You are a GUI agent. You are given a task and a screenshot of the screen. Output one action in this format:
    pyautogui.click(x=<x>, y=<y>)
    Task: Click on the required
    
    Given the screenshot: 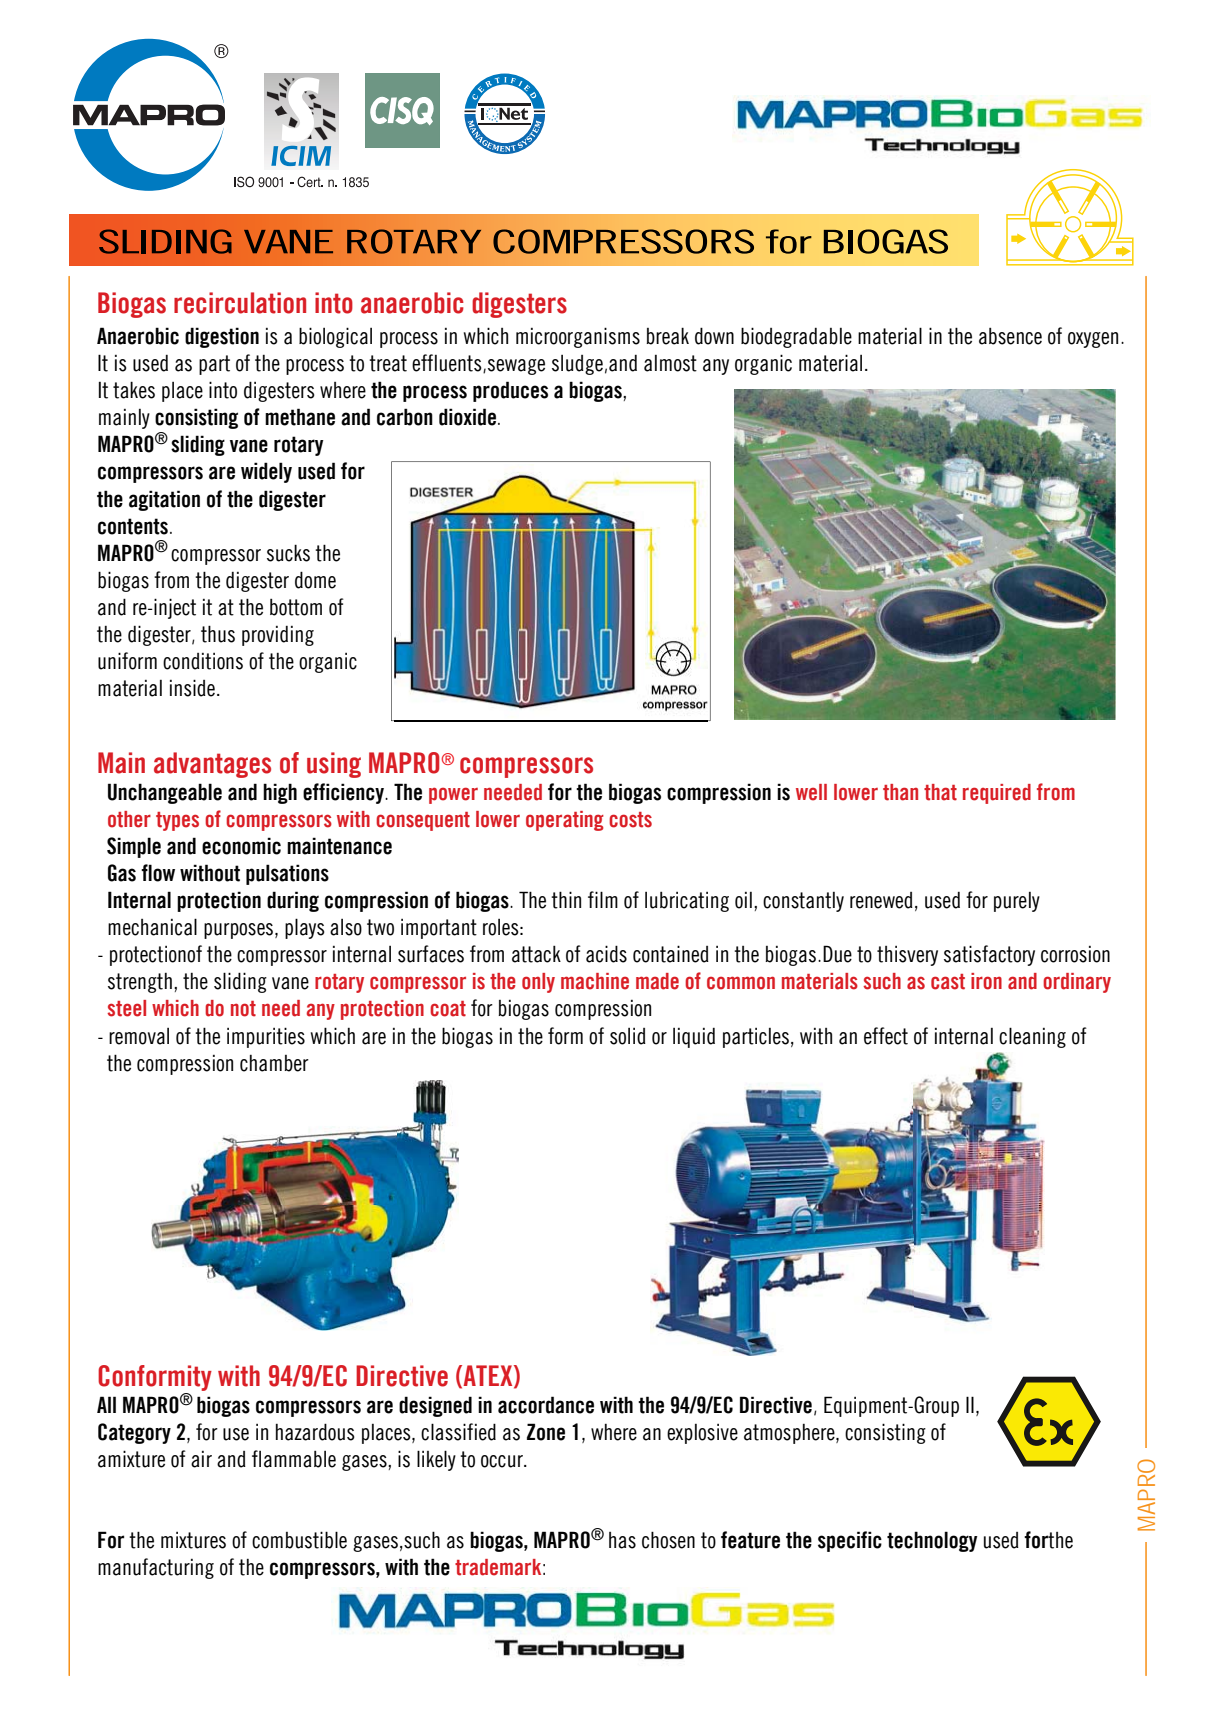 What is the action you would take?
    pyautogui.click(x=997, y=794)
